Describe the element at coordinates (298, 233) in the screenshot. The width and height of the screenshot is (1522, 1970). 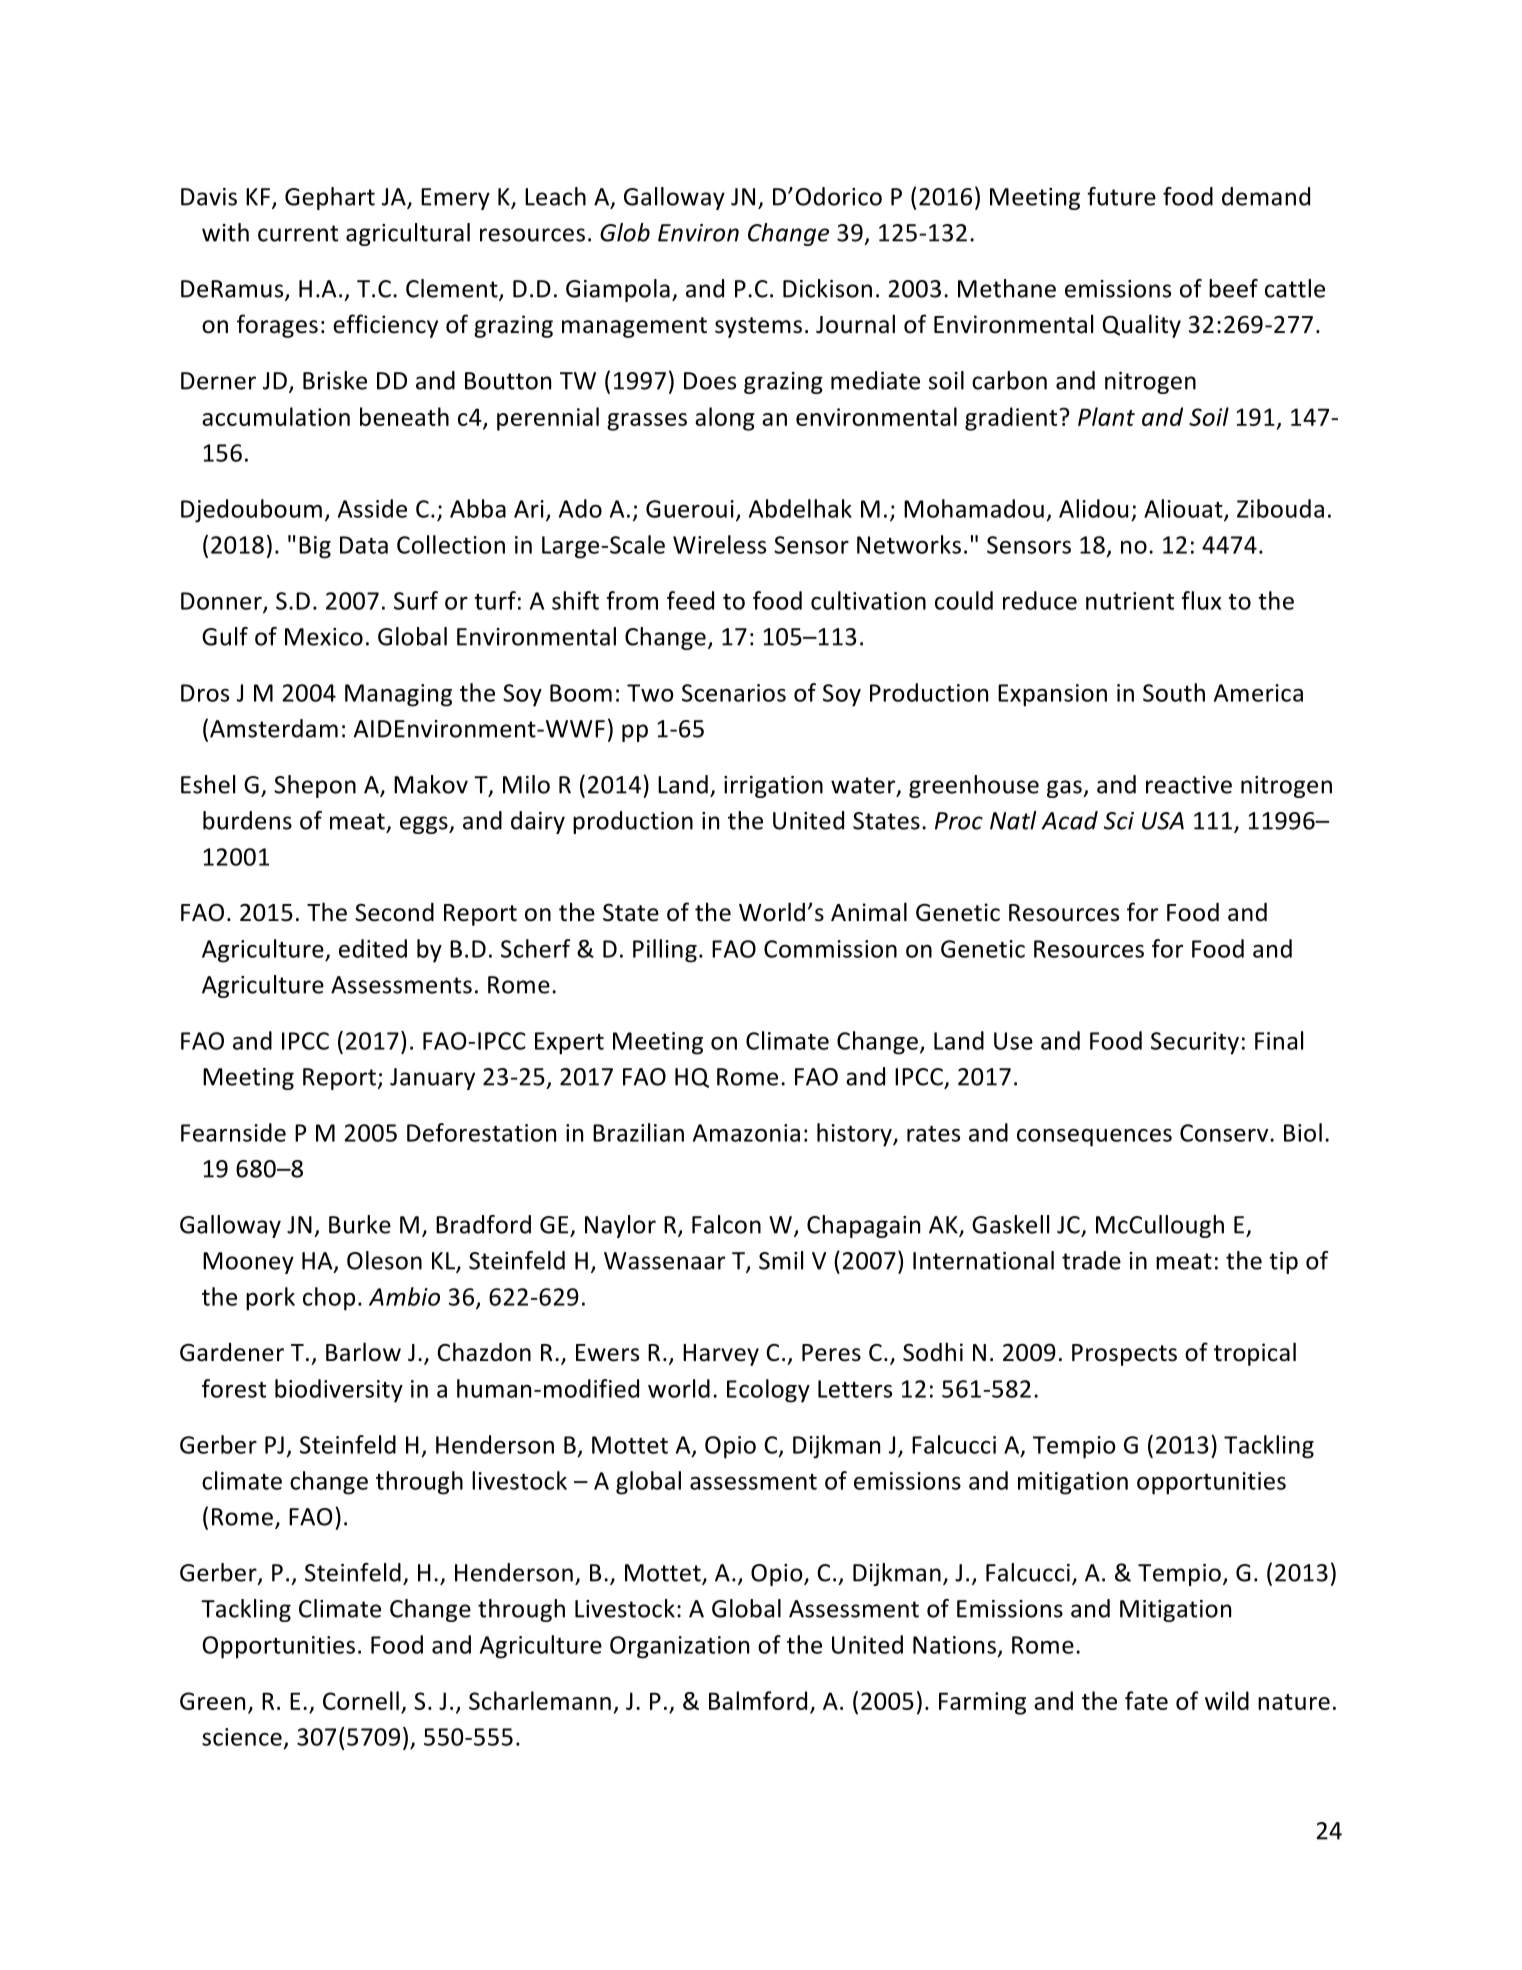
I see `current` at that location.
